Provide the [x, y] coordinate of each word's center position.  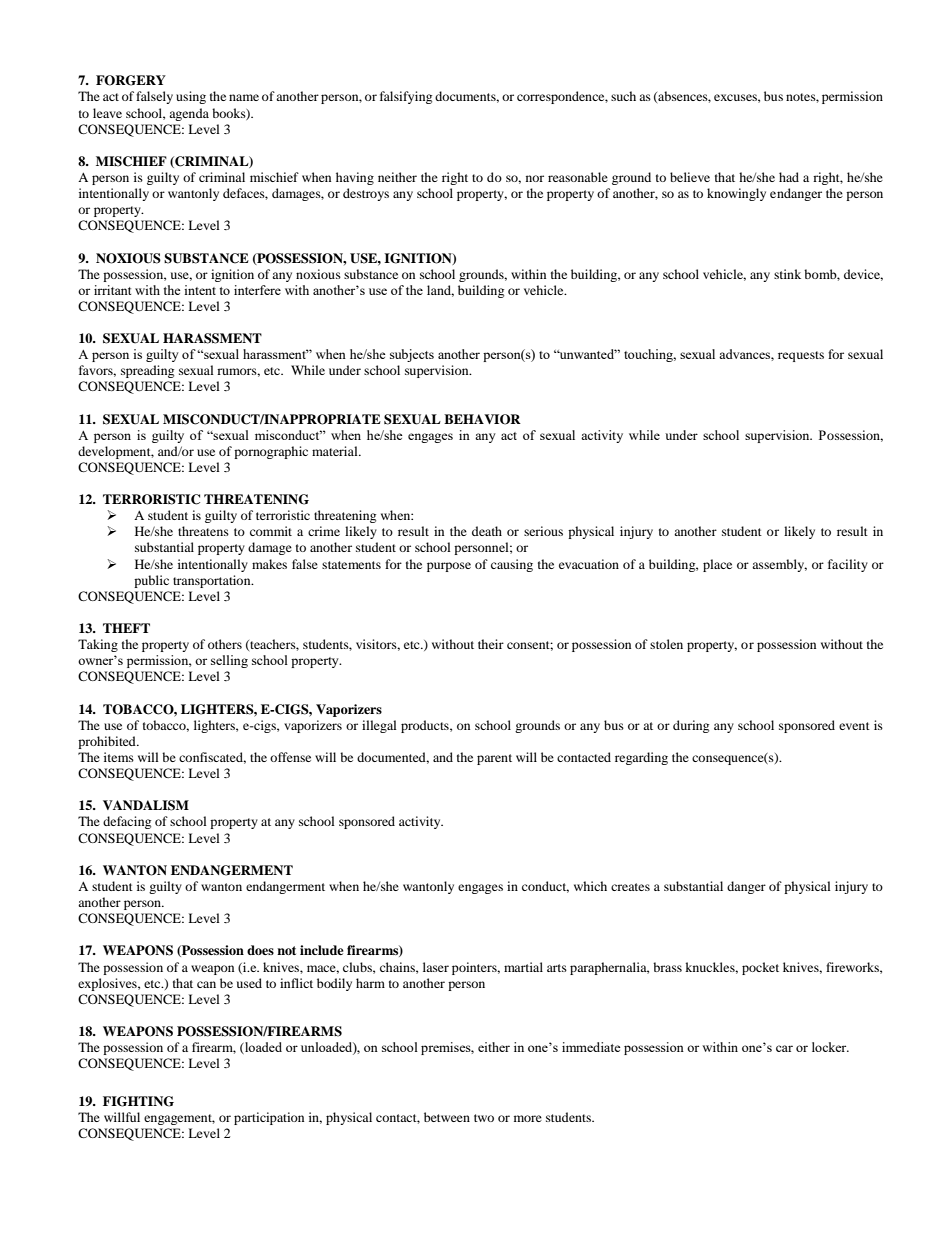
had [789, 177]
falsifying [406, 97]
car [784, 1048]
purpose [449, 567]
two [484, 1118]
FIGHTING [138, 1101]
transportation [213, 581]
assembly [779, 565]
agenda [189, 114]
